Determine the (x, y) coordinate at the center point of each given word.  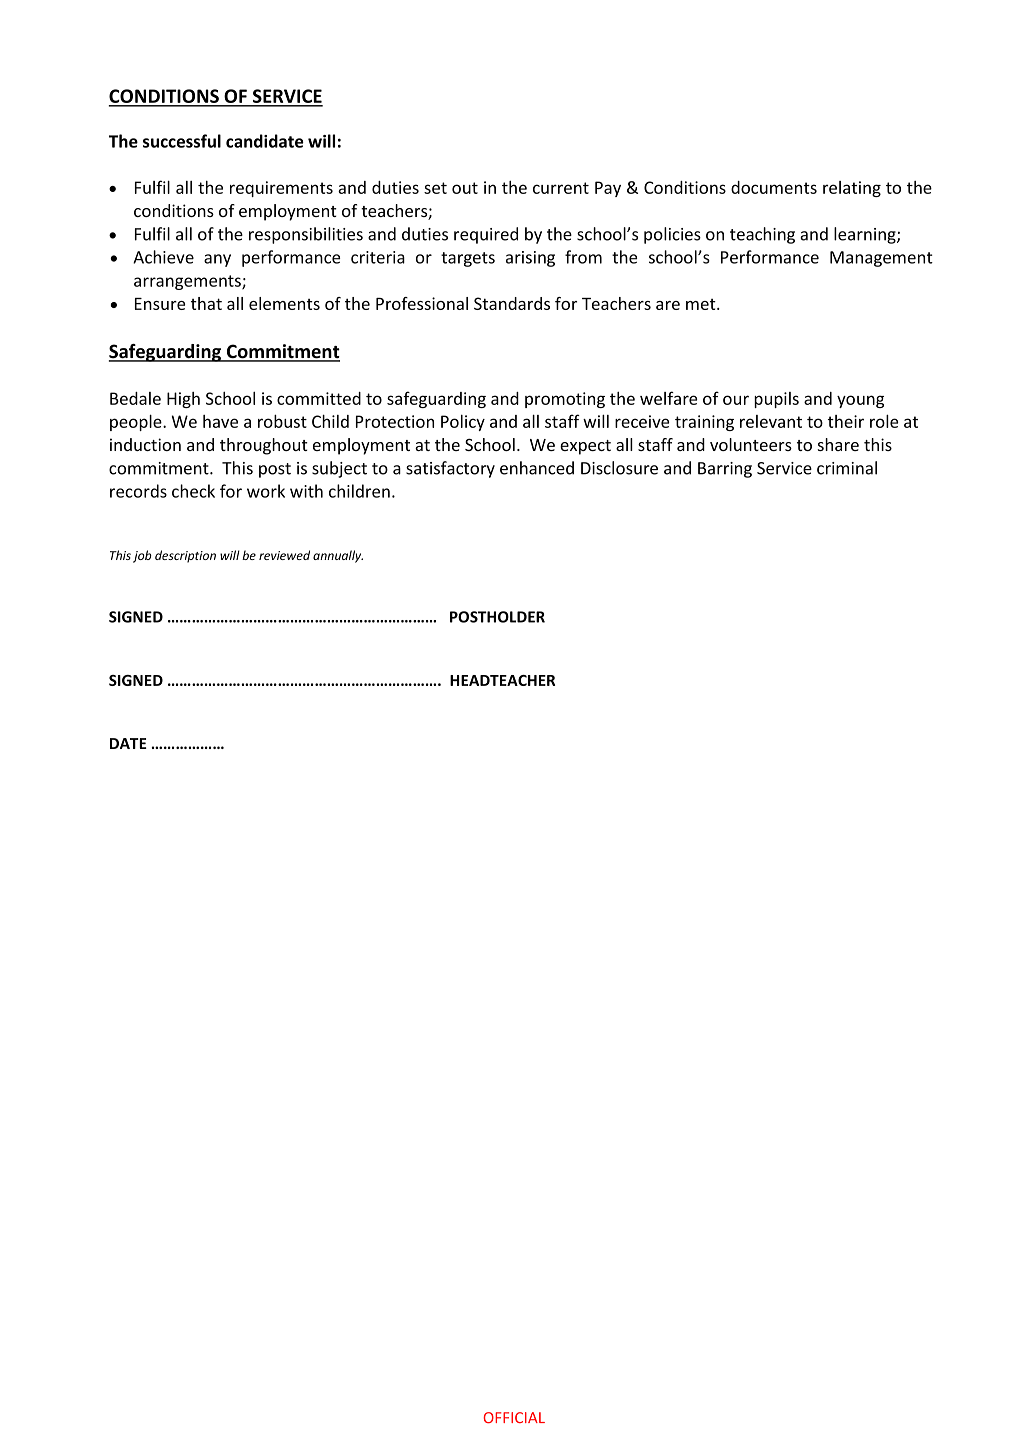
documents (774, 187)
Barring (725, 470)
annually (338, 556)
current (561, 188)
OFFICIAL (514, 1417)
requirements (281, 189)
